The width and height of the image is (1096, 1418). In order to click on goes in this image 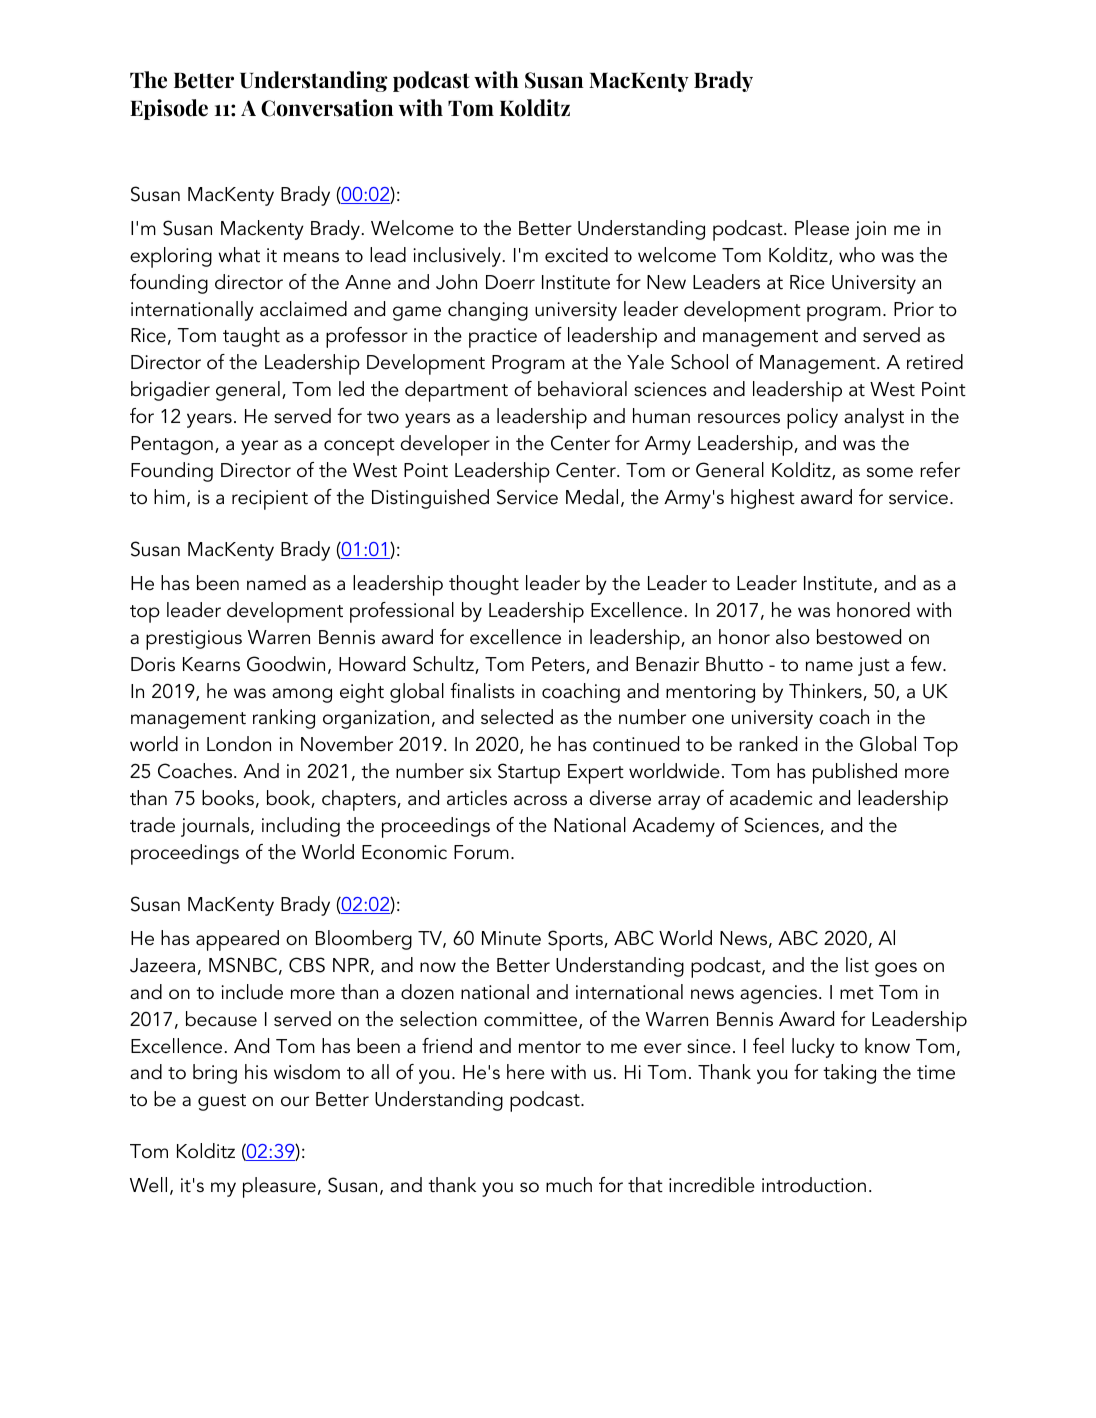, I will do `click(896, 969)`.
